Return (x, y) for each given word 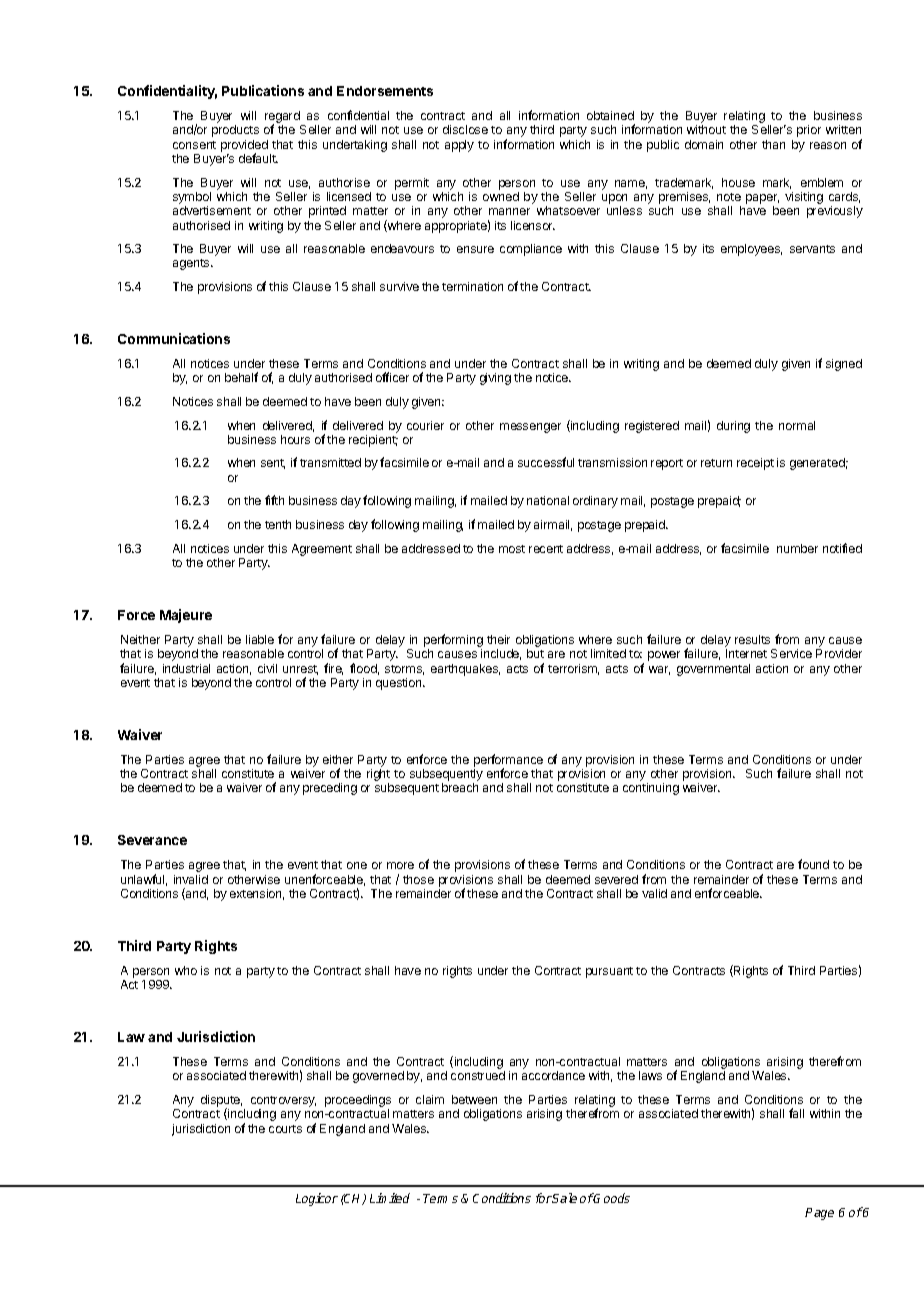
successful (546, 462)
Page (819, 1214)
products (235, 131)
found (813, 864)
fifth (274, 500)
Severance (152, 840)
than (773, 144)
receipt (755, 464)
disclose (465, 129)
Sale (564, 1198)
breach (460, 787)
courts (285, 1129)
